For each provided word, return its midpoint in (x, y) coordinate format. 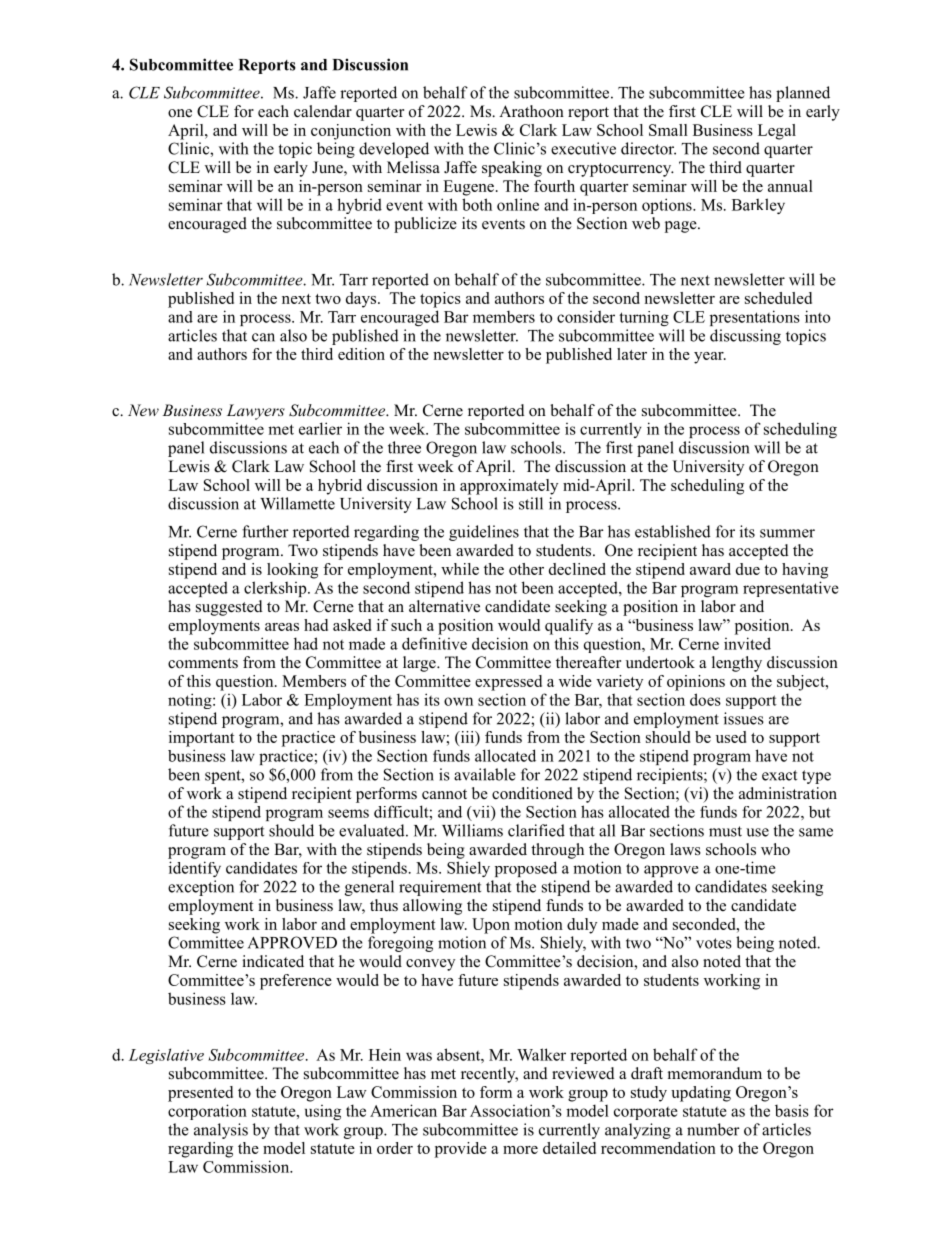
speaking (512, 169)
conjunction (351, 132)
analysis (221, 1131)
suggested (229, 608)
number (713, 1129)
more (520, 1150)
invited (747, 643)
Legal (777, 132)
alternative (444, 606)
